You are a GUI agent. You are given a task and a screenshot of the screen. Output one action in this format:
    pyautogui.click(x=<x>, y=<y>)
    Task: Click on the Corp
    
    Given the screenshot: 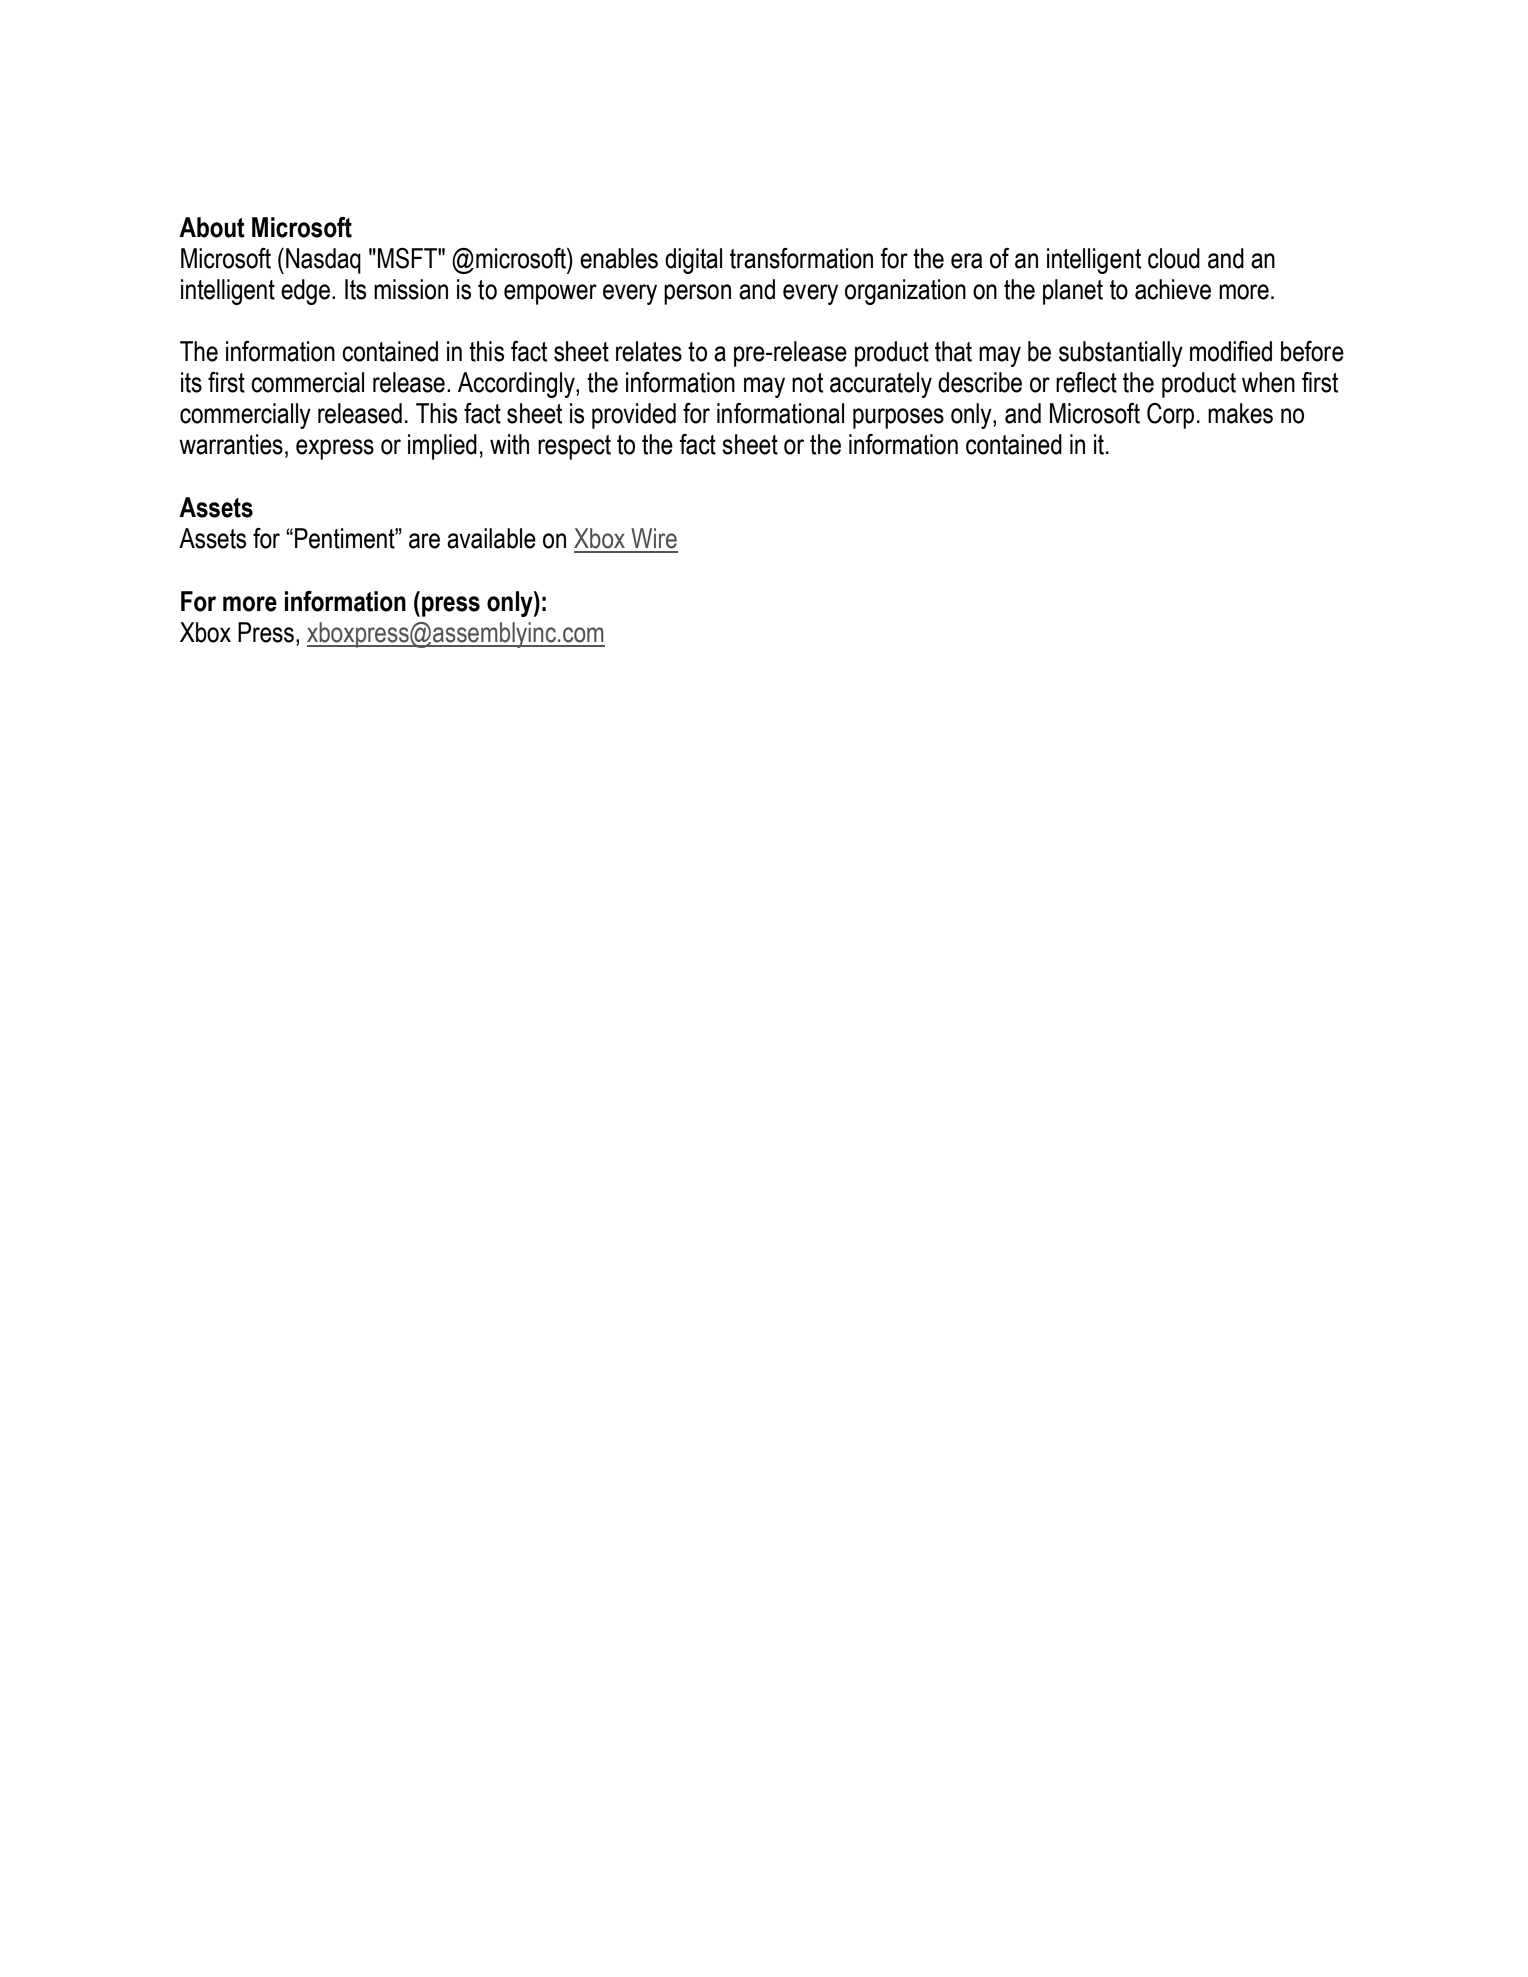 What is the action you would take?
    pyautogui.click(x=1170, y=416)
